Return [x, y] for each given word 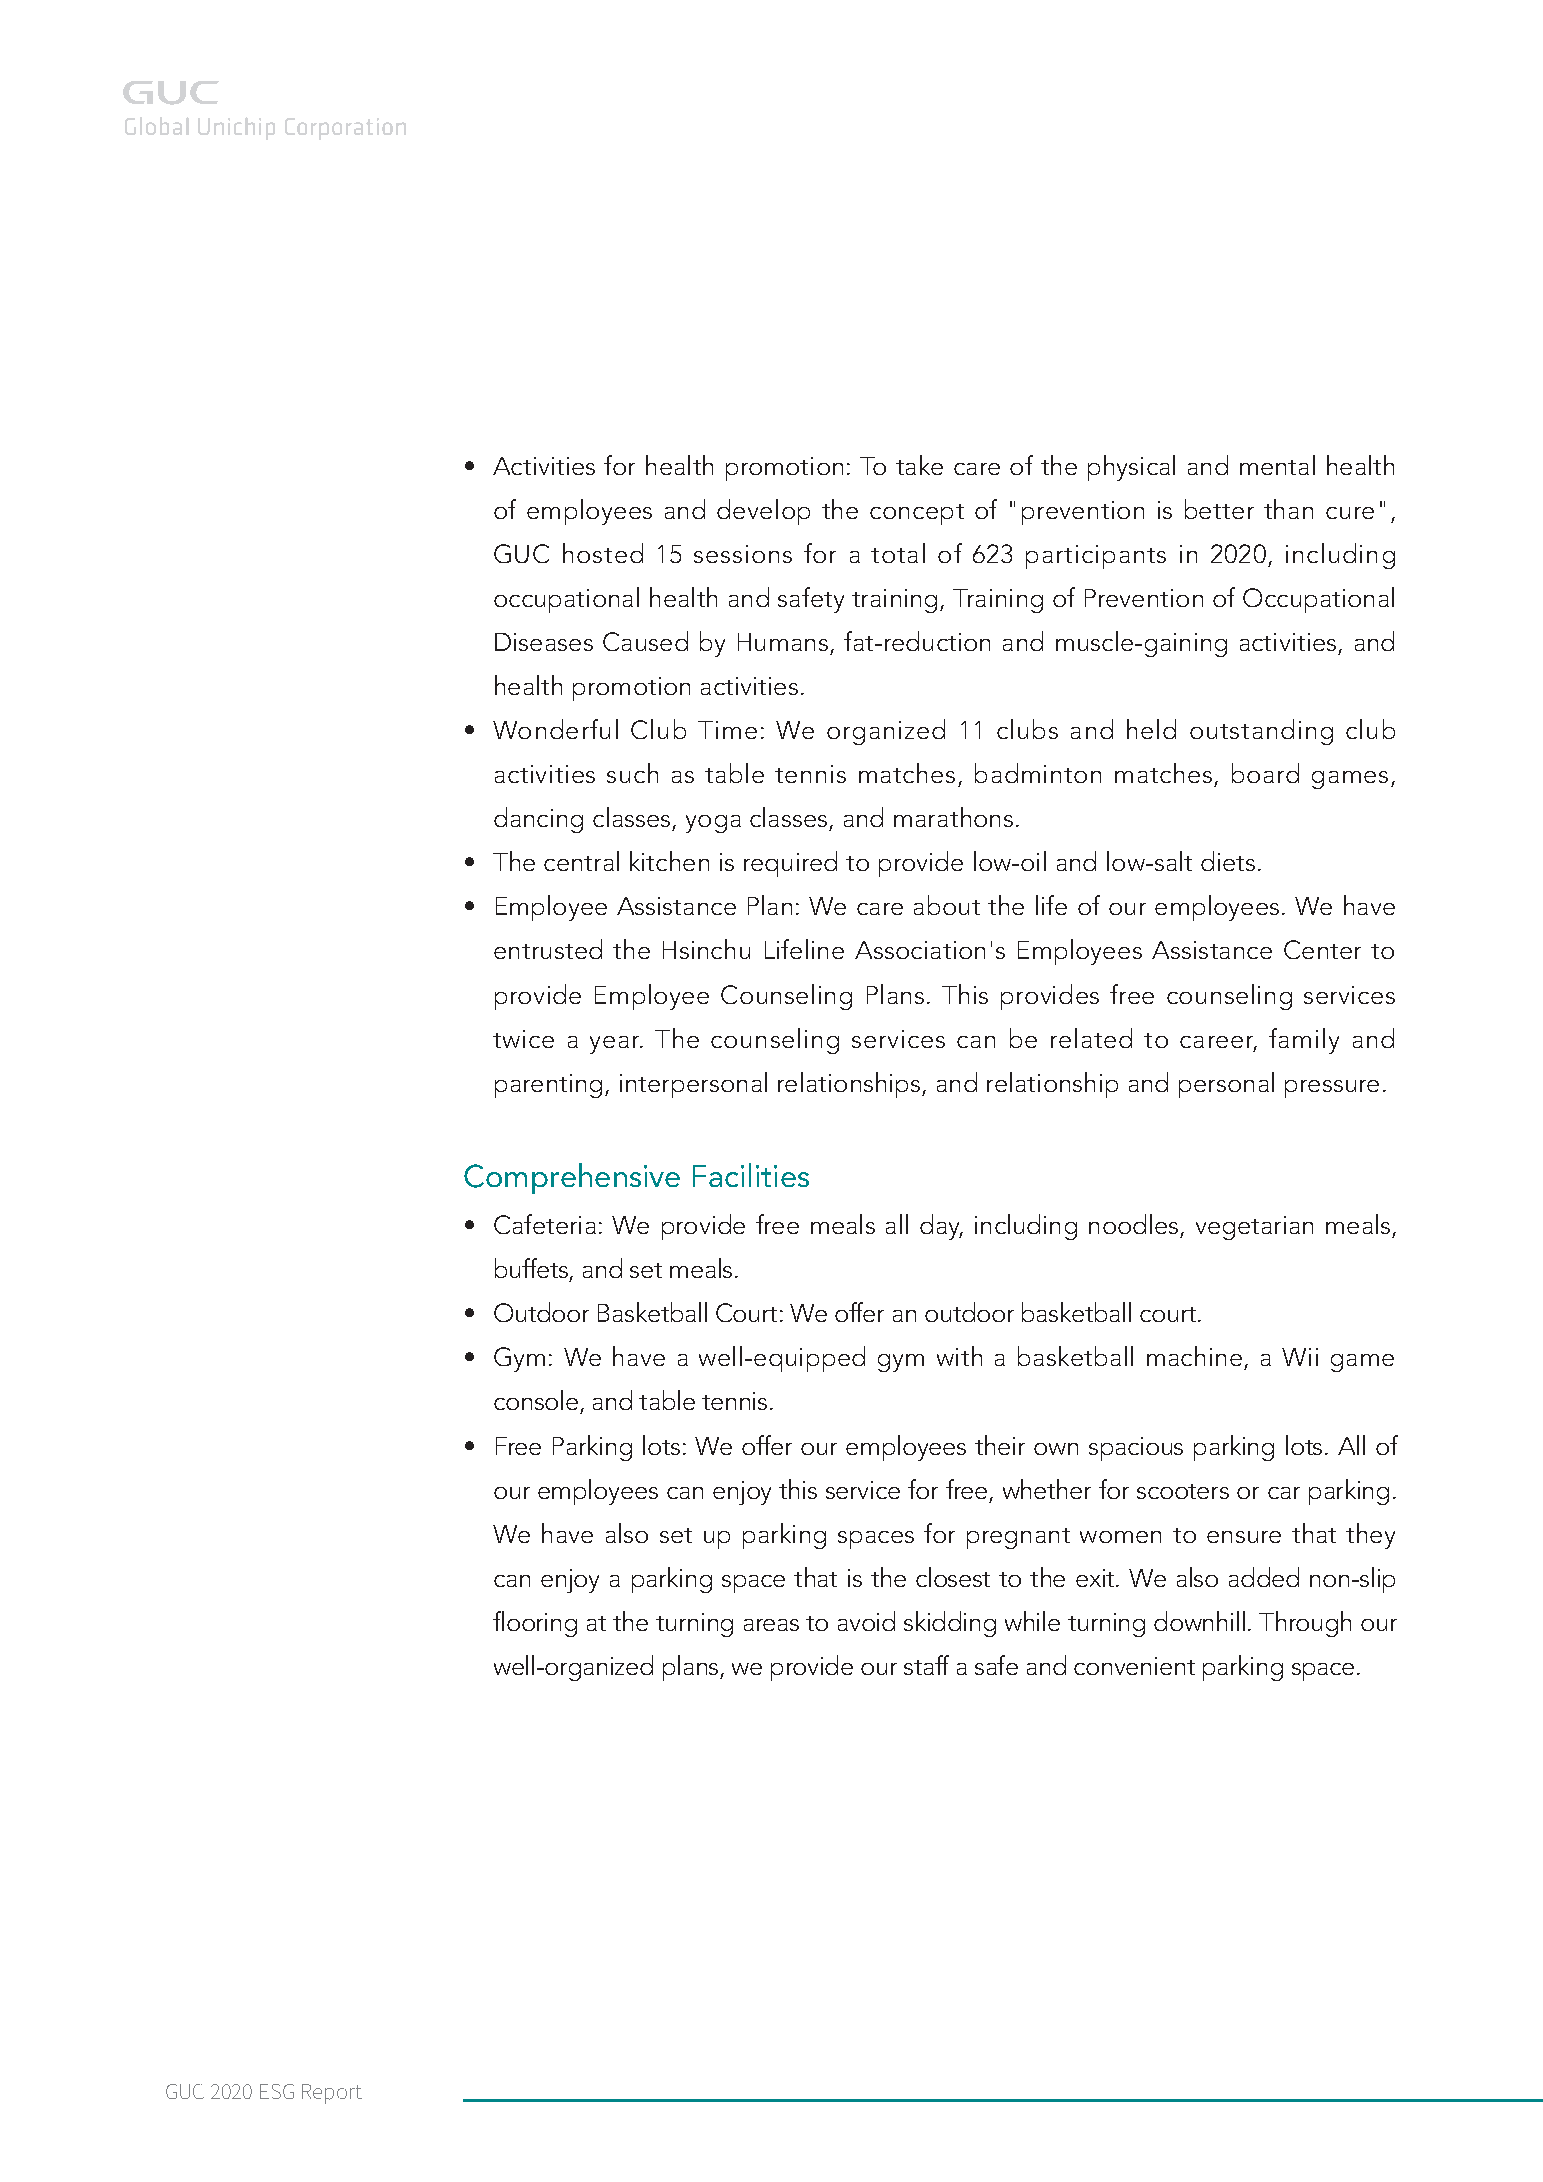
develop [763, 512]
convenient [1134, 1666]
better [1219, 509]
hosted [603, 553]
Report [332, 2094]
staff [926, 1665]
